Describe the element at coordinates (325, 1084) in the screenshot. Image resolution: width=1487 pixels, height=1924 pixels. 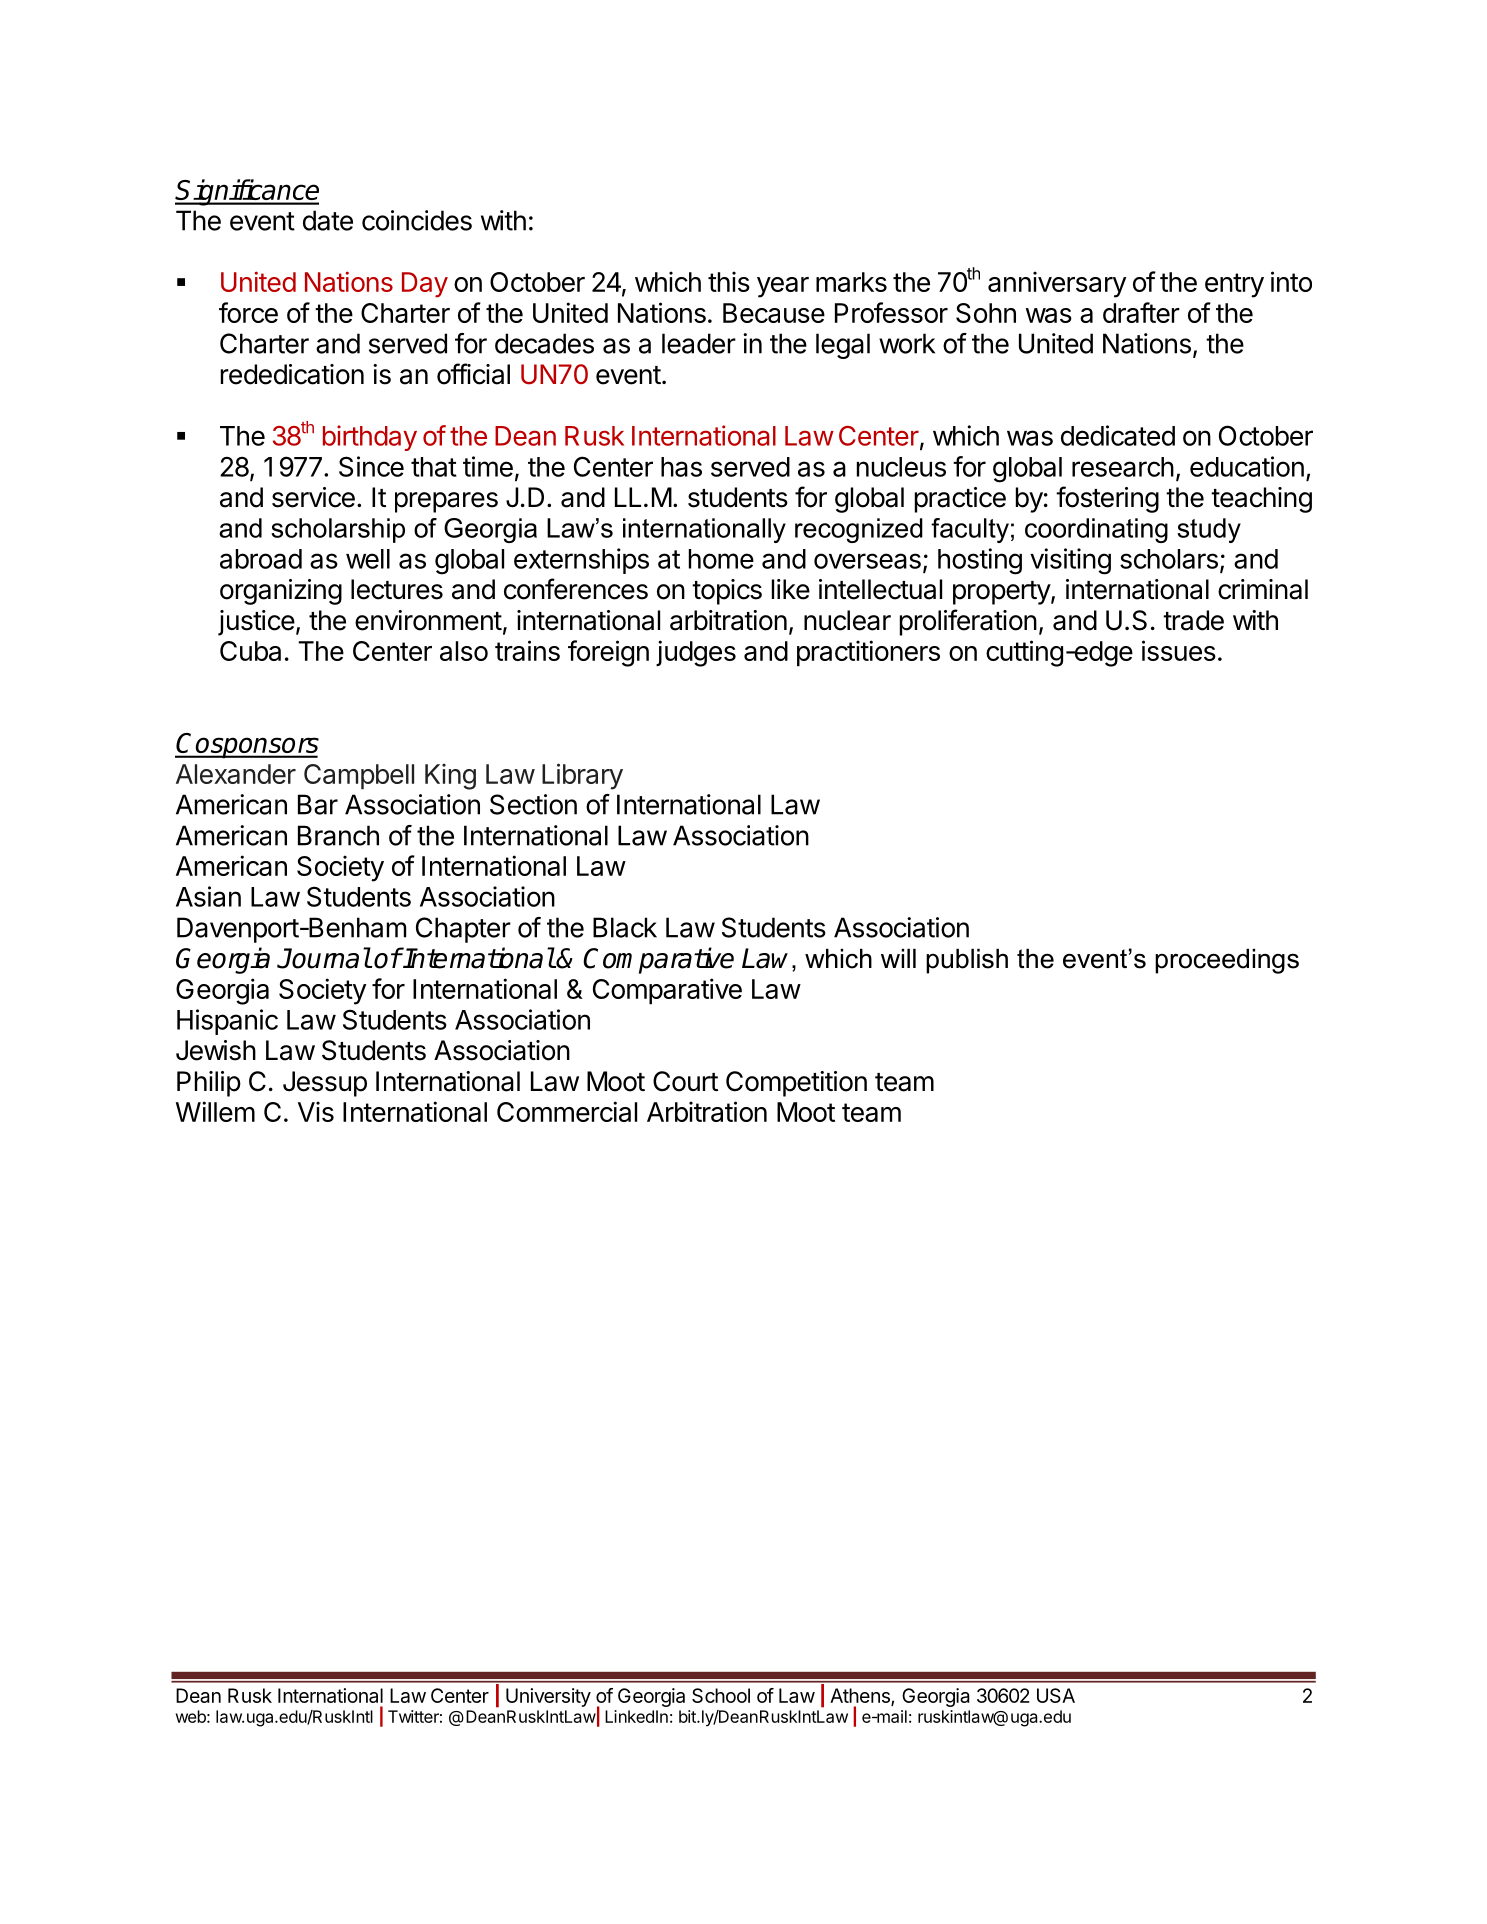
I see `Jessup` at that location.
